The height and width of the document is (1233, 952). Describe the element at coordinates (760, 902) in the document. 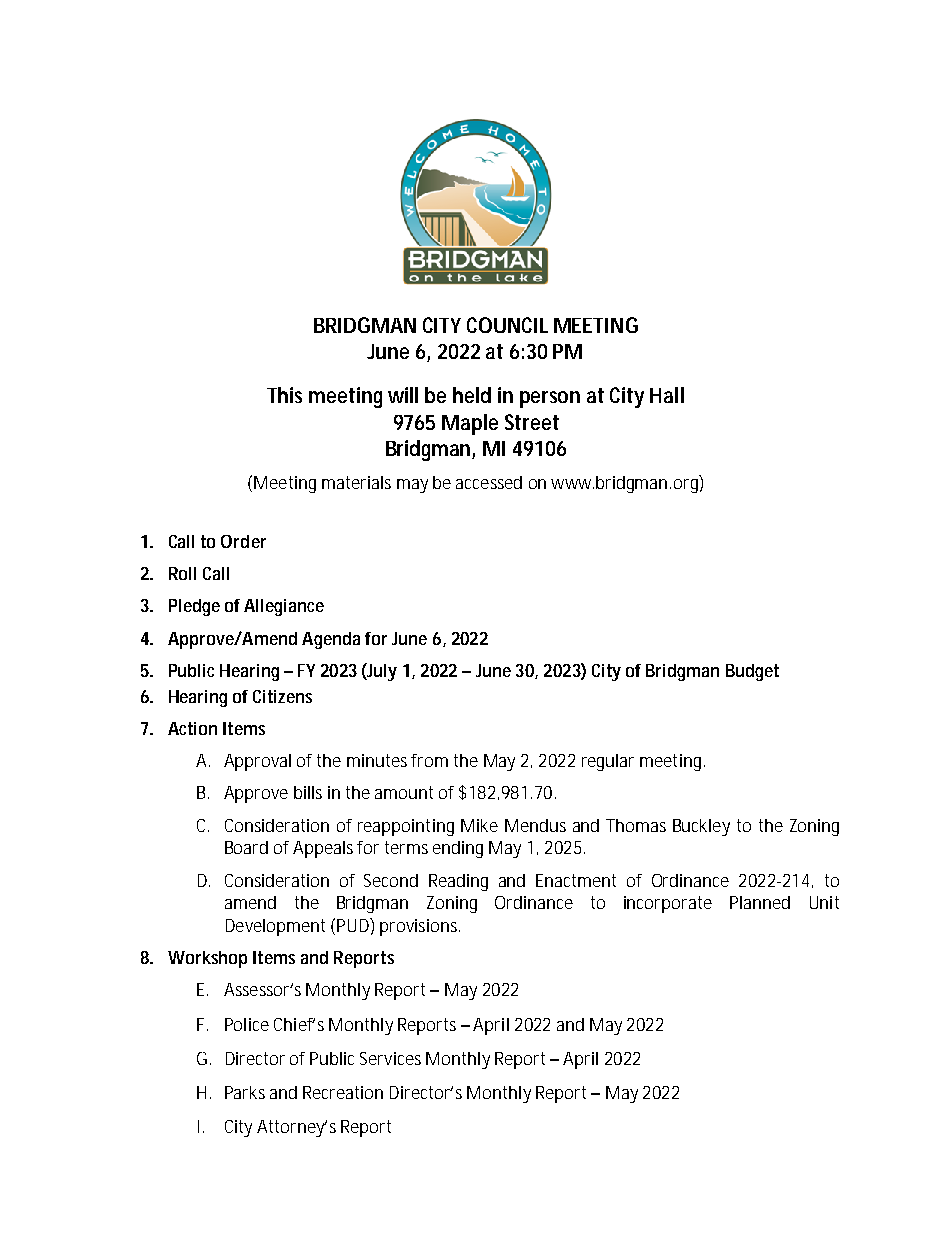

I see `Planned` at that location.
